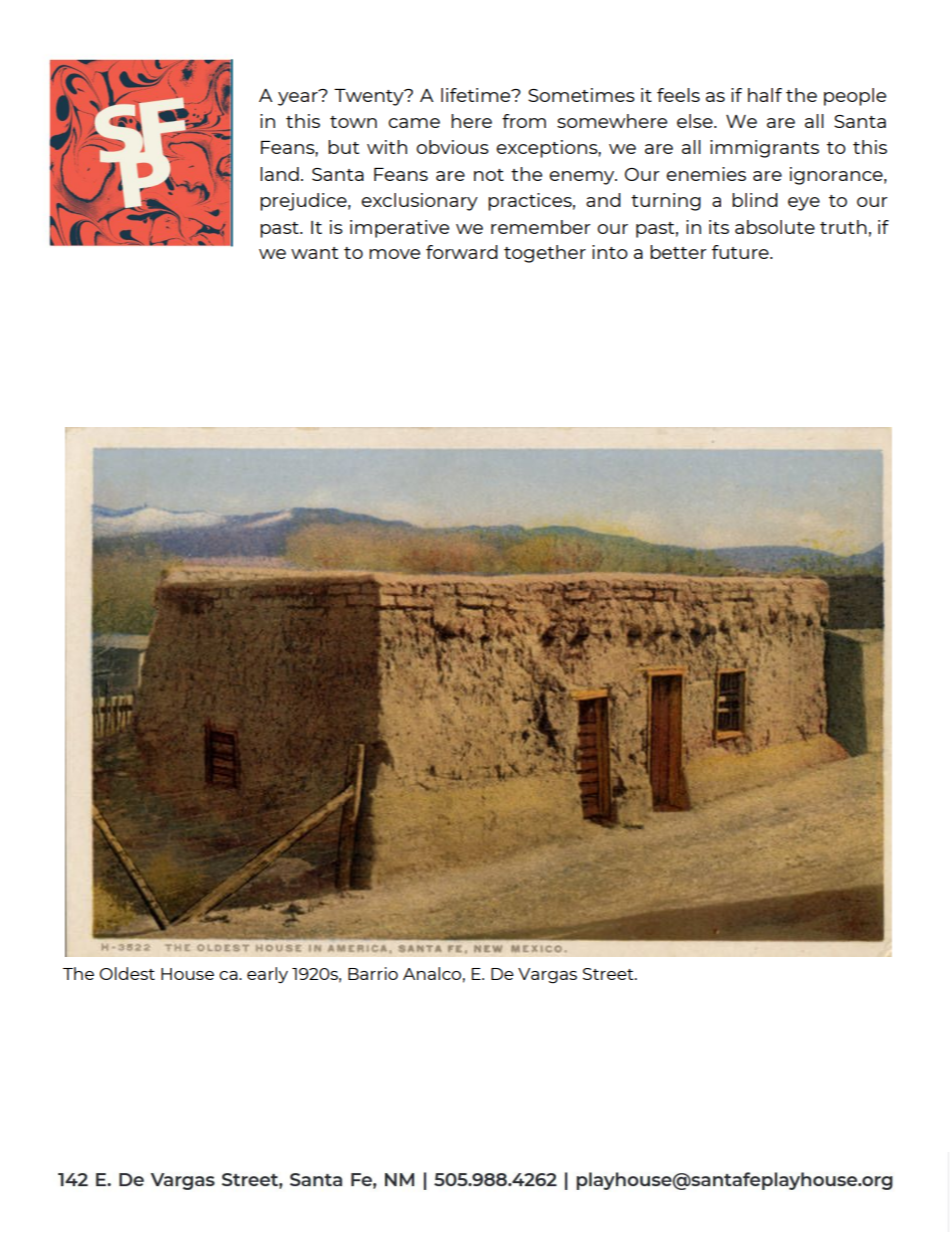  Describe the element at coordinates (678, 252) in the screenshot. I see `better` at that location.
